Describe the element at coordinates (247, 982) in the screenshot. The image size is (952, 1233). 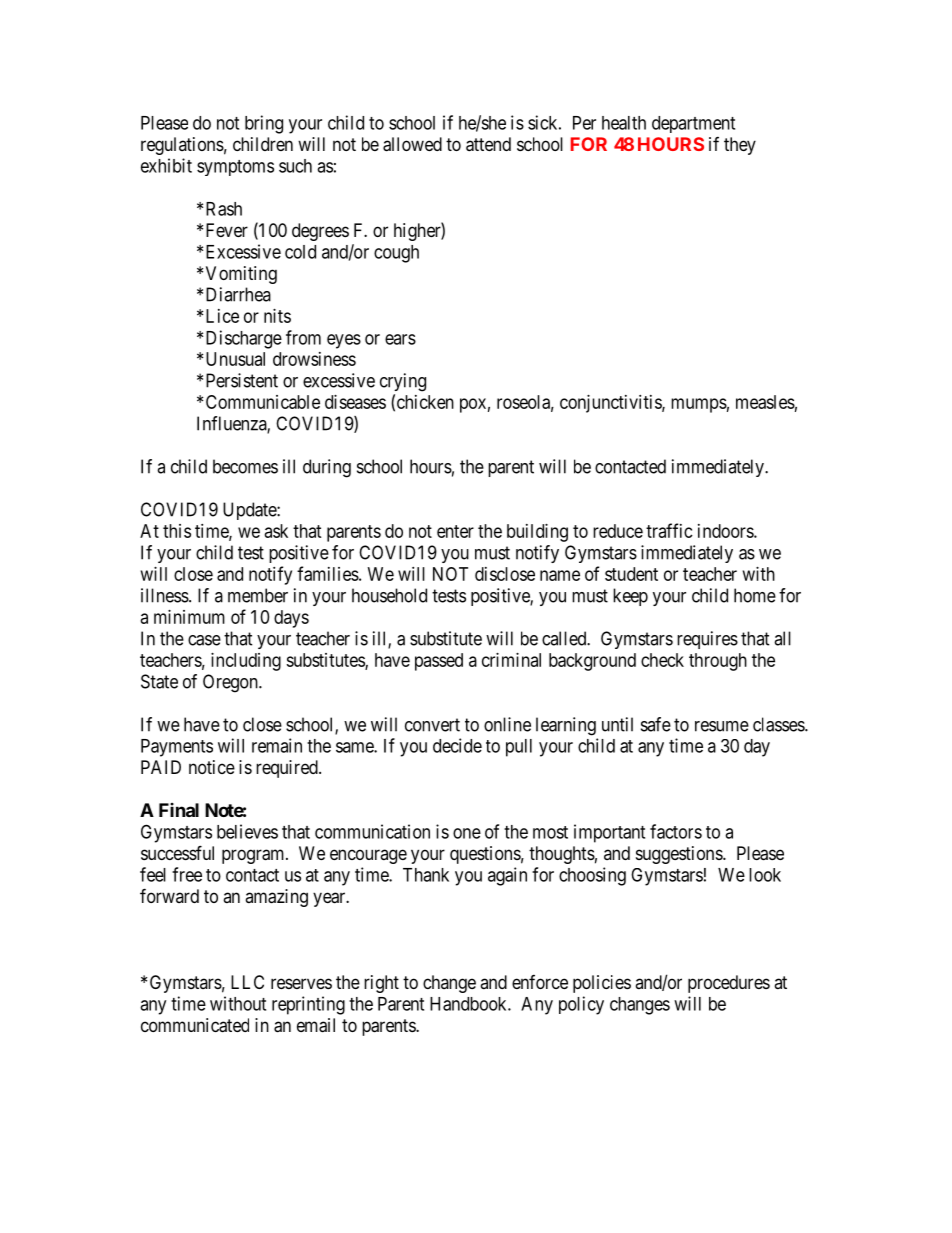
I see `LLC` at that location.
